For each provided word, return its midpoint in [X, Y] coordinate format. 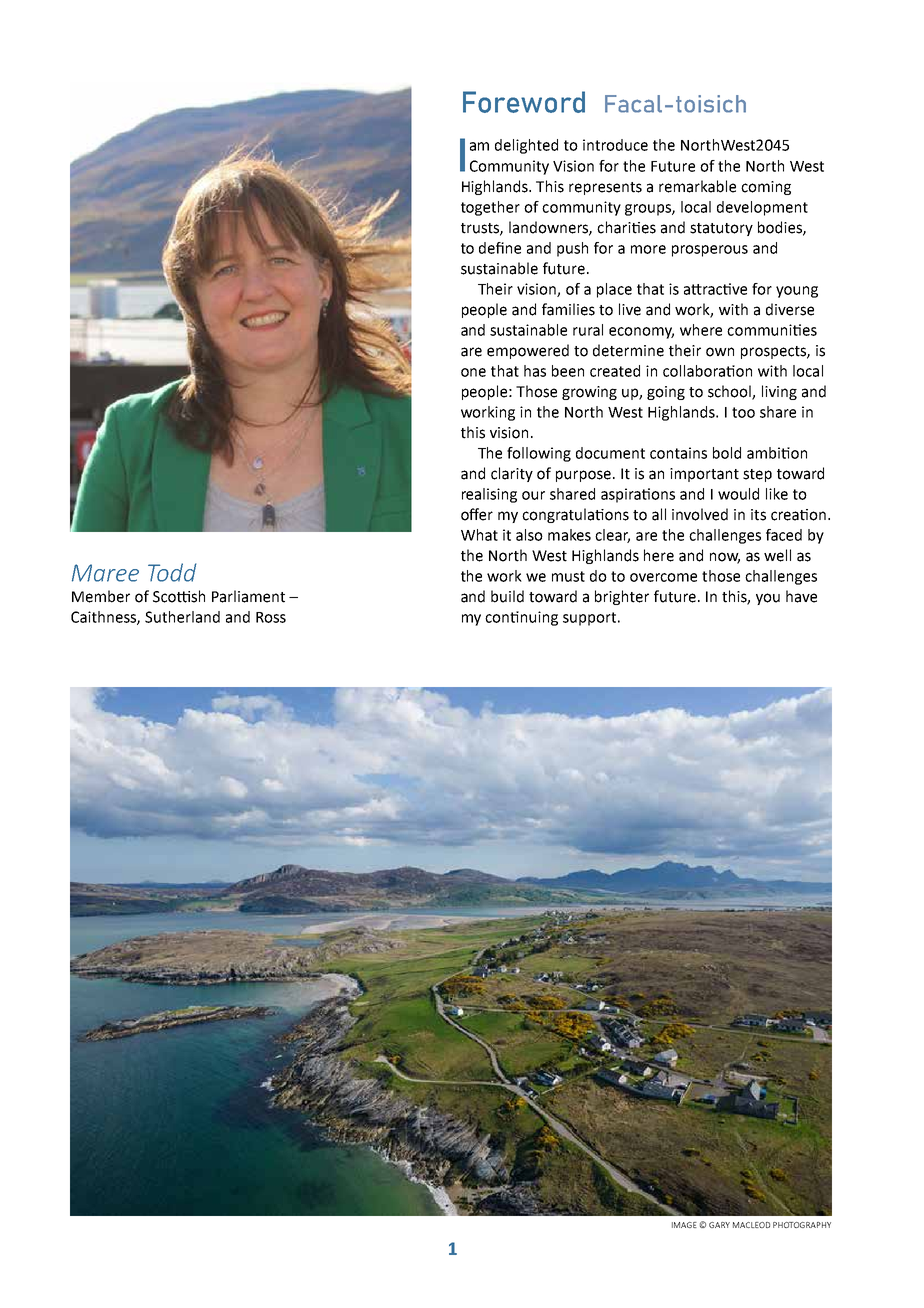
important [704, 475]
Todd [172, 572]
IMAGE [684, 1225]
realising [489, 495]
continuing [521, 618]
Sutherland [182, 617]
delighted [526, 146]
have [801, 596]
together [490, 208]
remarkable [697, 186]
